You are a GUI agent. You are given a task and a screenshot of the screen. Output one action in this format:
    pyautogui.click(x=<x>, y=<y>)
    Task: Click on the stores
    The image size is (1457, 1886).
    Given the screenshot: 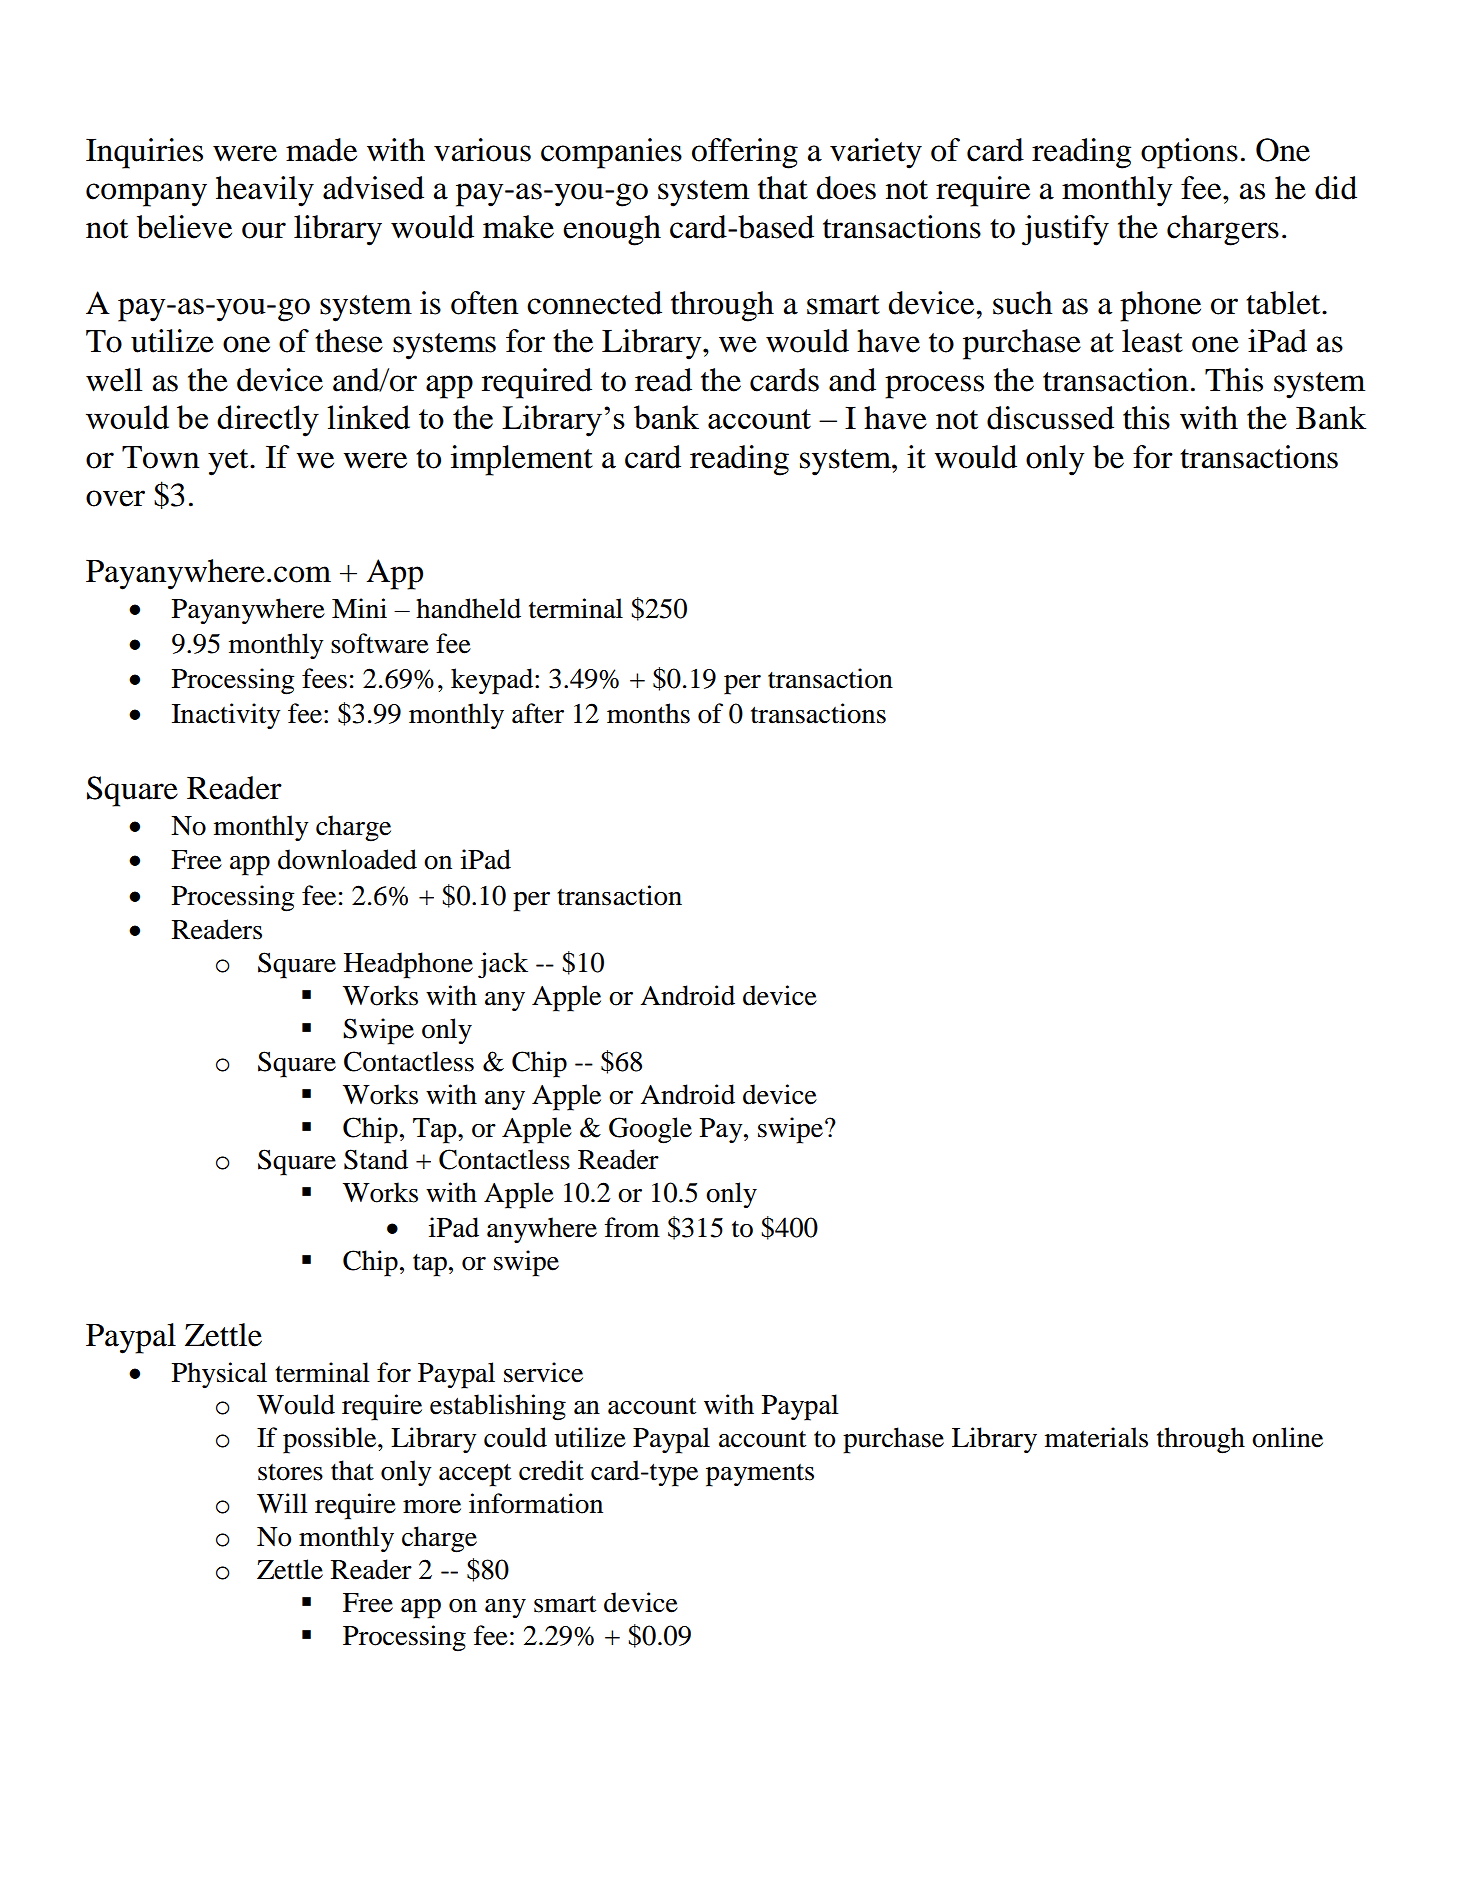 What is the action you would take?
    pyautogui.click(x=290, y=1472)
